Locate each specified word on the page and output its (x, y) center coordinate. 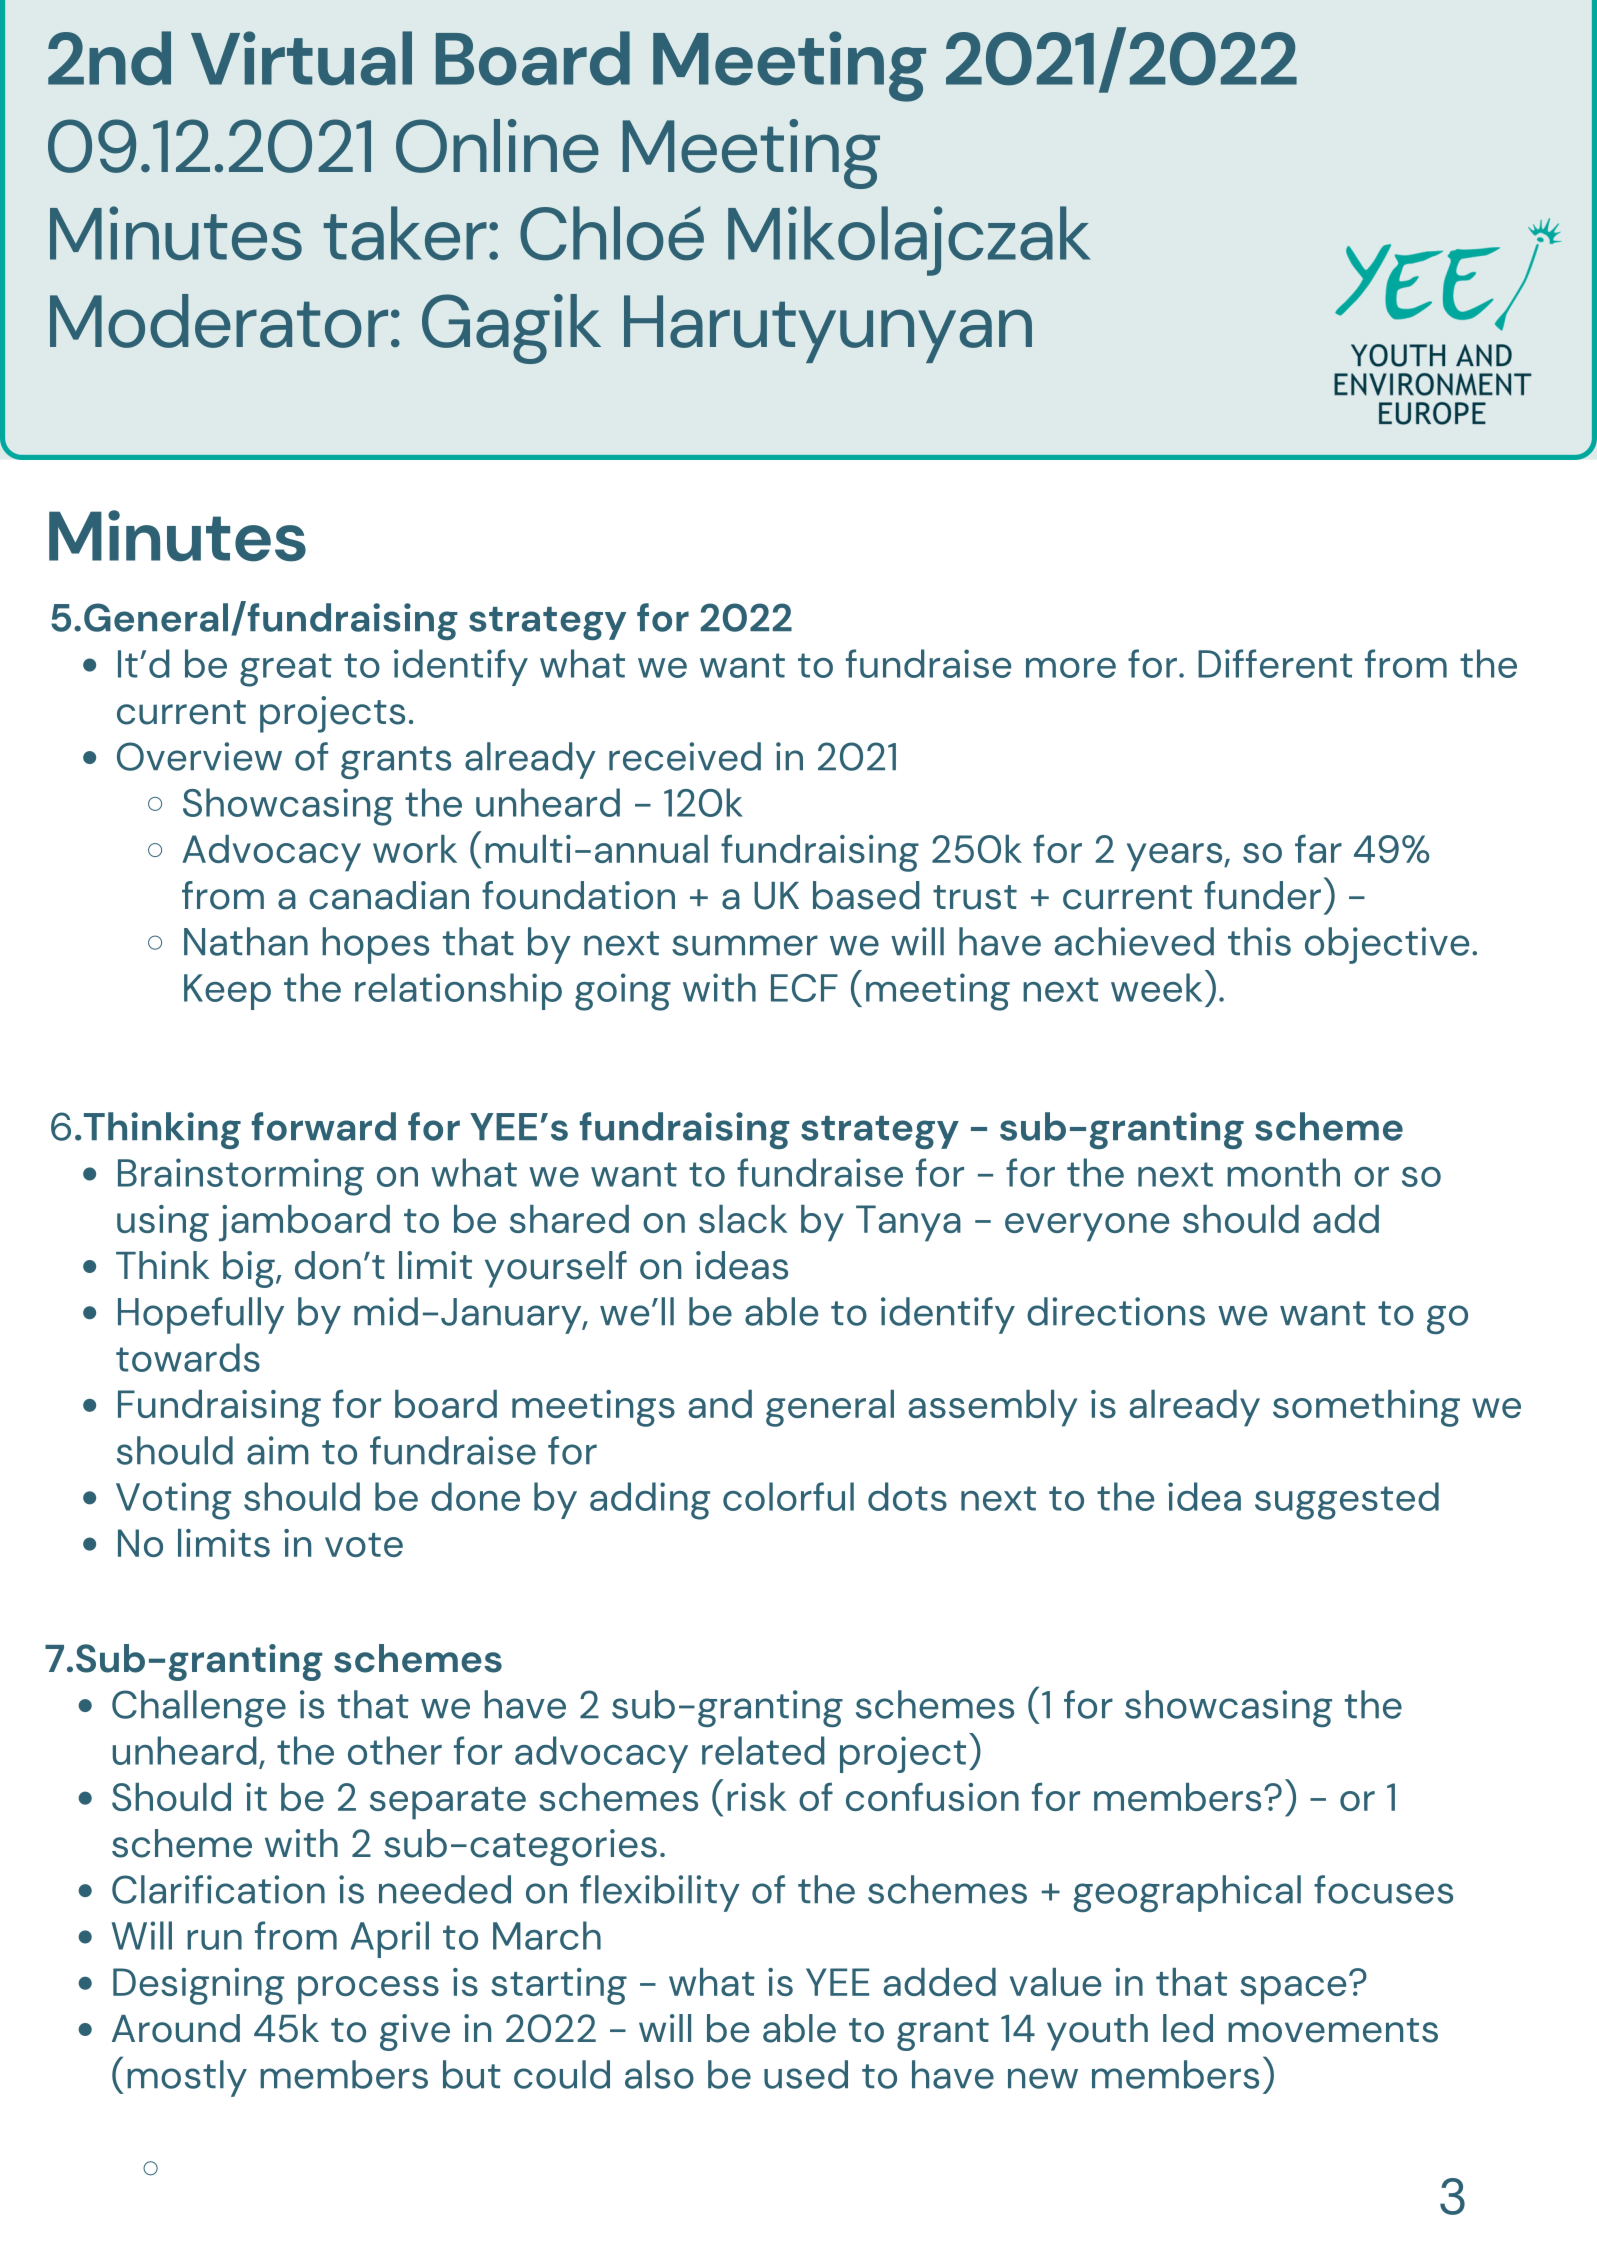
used (806, 2074)
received (685, 756)
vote (364, 1545)
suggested (1347, 1501)
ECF (804, 988)
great (286, 670)
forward (324, 1126)
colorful (788, 1496)
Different (1275, 663)
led (1188, 2028)
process (368, 1990)
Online (497, 146)
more (1071, 668)
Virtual (301, 58)
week (1156, 987)
